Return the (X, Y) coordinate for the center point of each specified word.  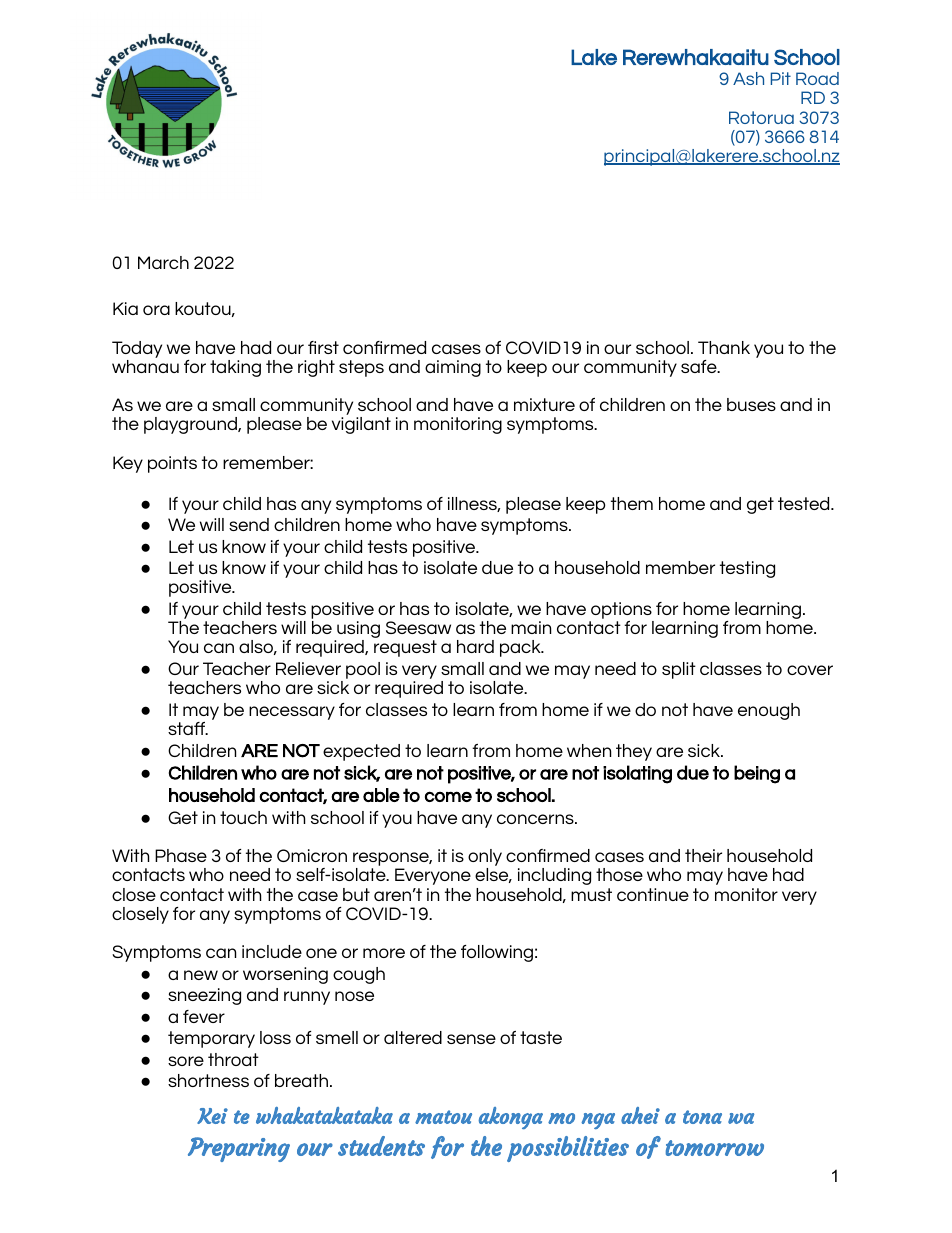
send (249, 524)
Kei (212, 1116)
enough (769, 711)
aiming (453, 368)
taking (235, 368)
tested (805, 503)
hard (475, 646)
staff (187, 728)
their (703, 855)
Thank (724, 347)
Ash (748, 78)
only (485, 859)
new (201, 975)
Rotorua (761, 117)
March (163, 262)
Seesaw (418, 627)
